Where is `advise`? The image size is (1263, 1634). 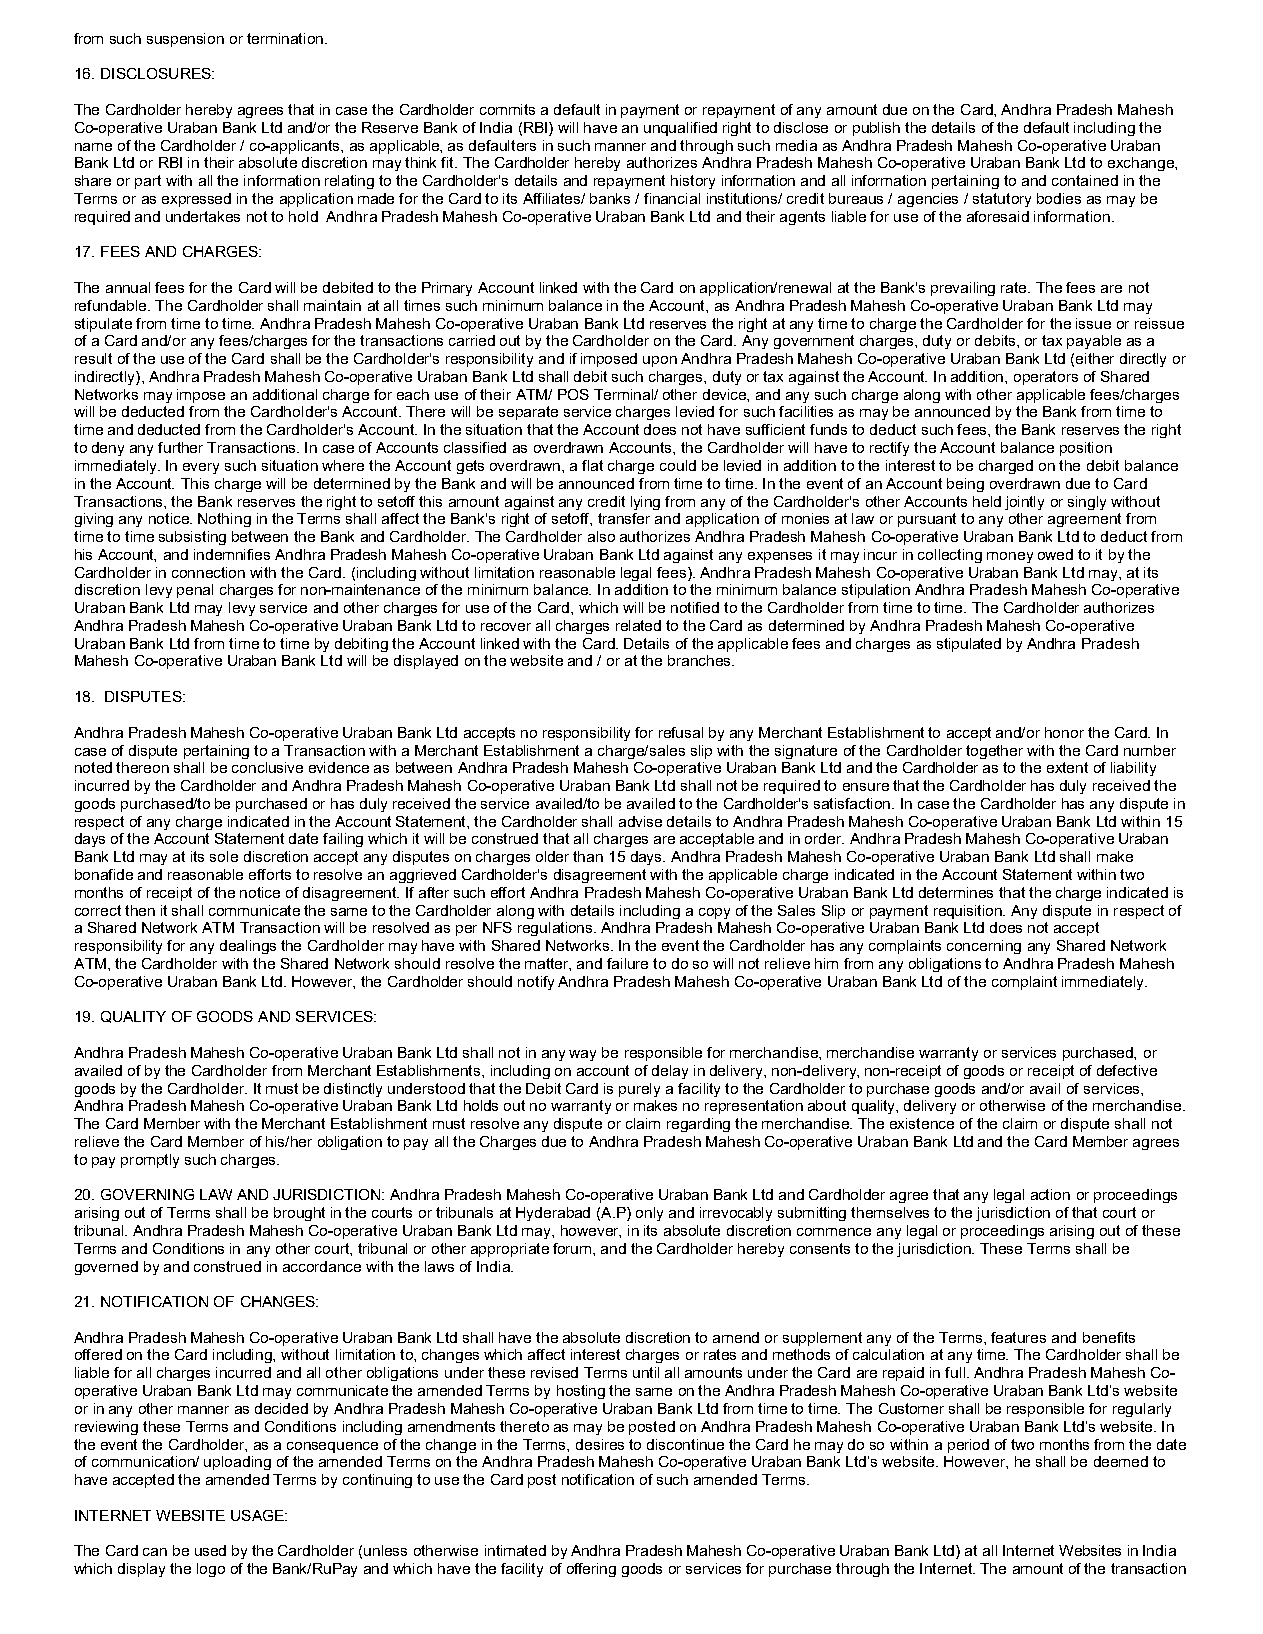 advise is located at coordinates (640, 821).
